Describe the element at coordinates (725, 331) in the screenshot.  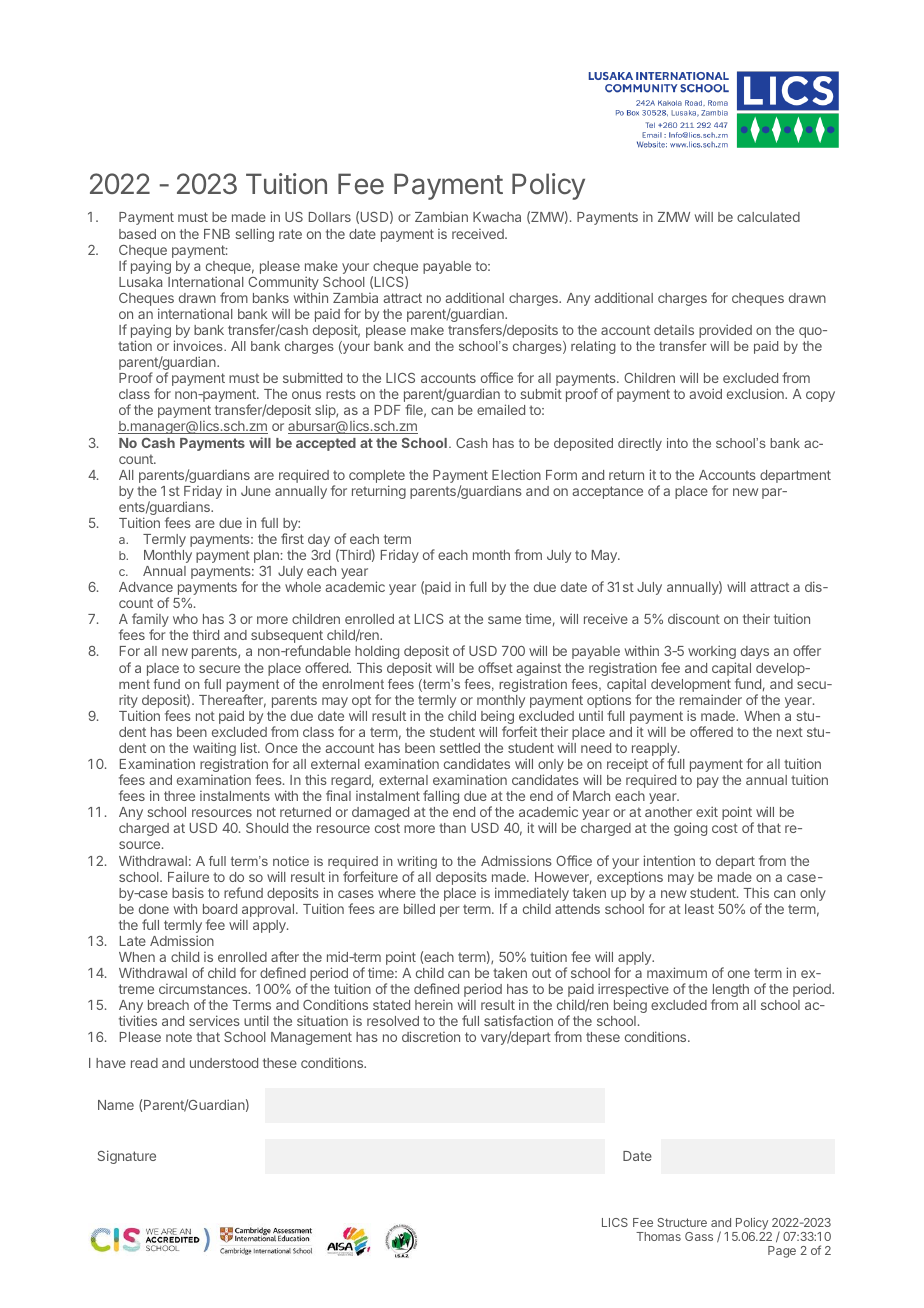
I see `provided` at that location.
